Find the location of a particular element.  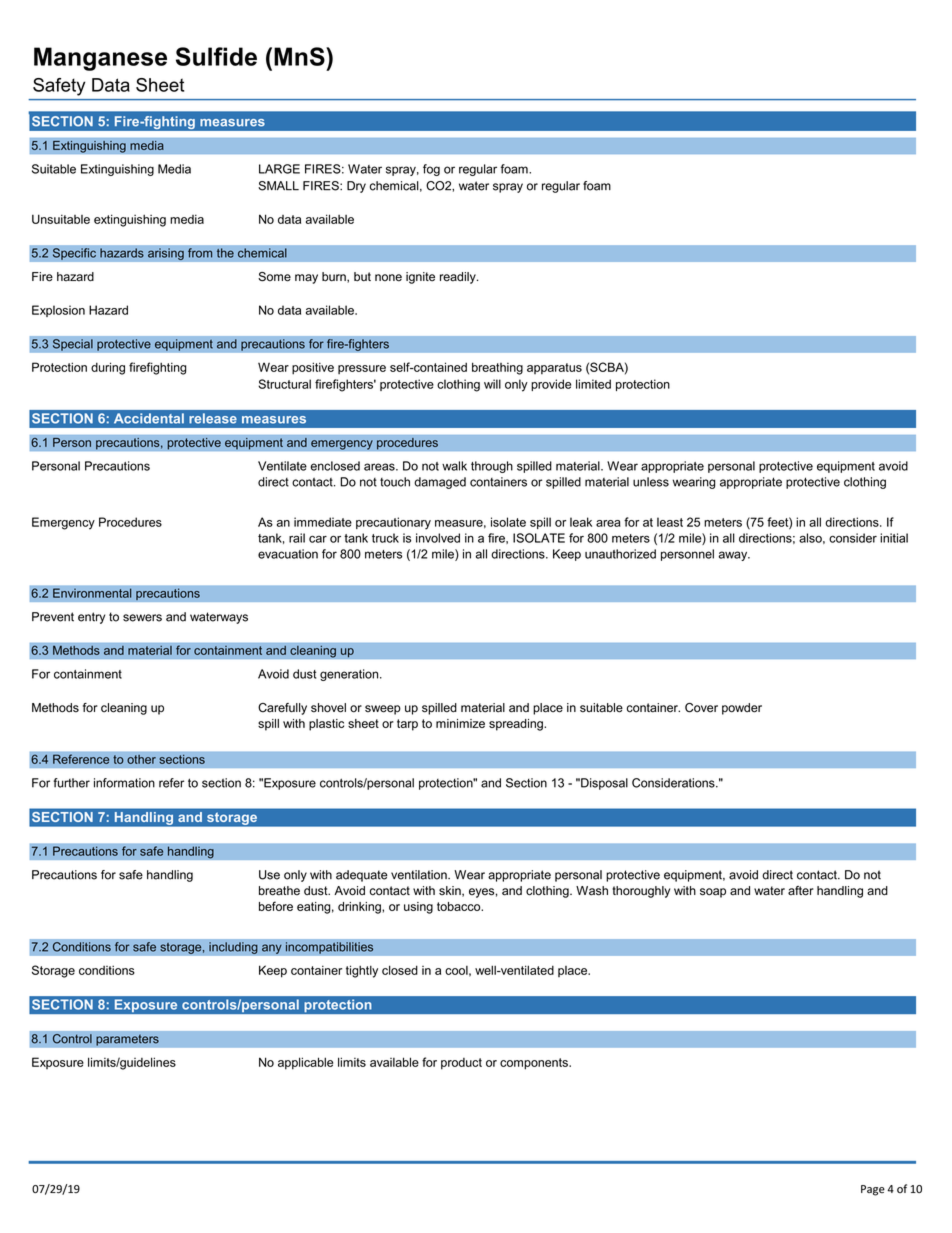

readily is located at coordinates (459, 278).
